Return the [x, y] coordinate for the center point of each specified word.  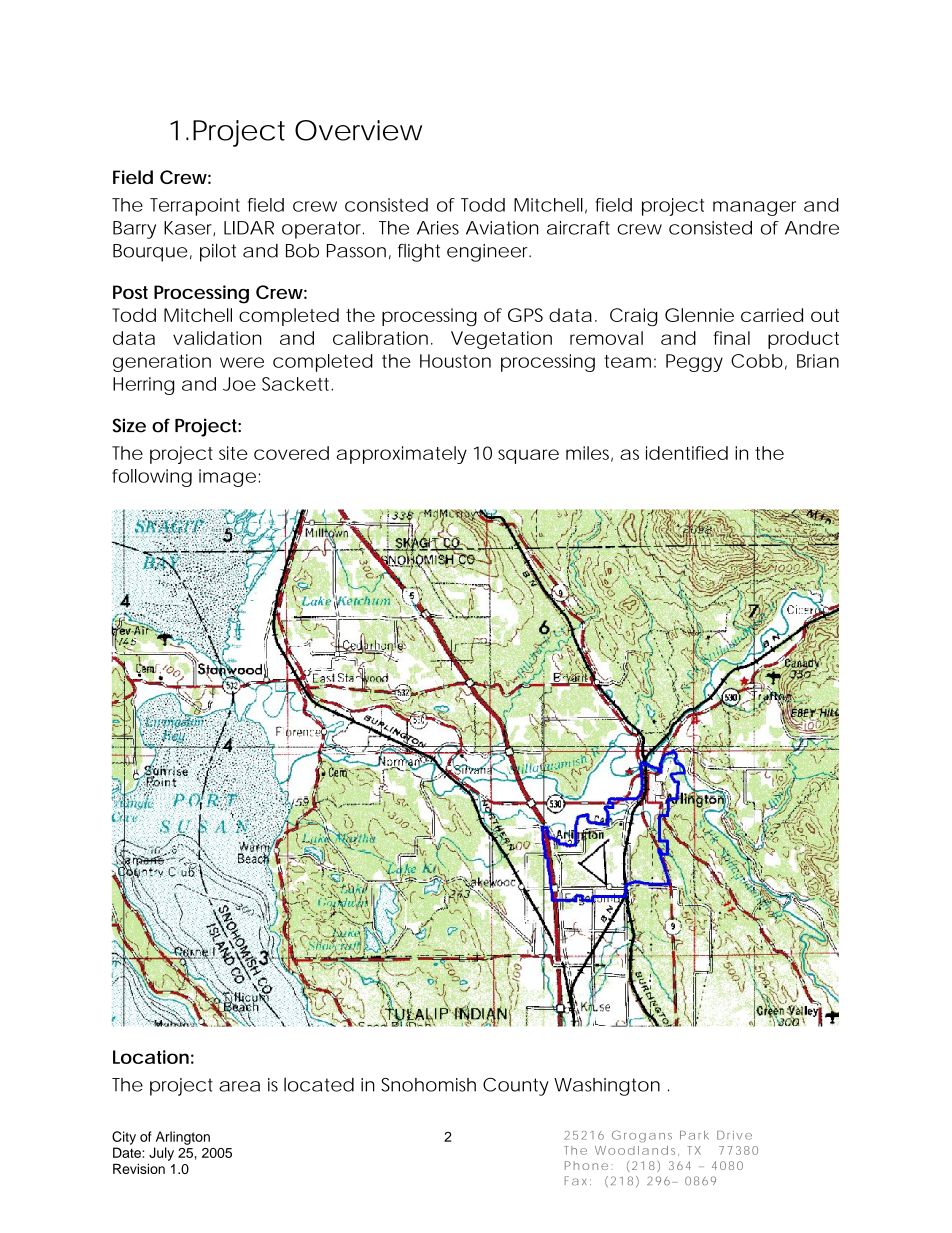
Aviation [502, 228]
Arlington [183, 1138]
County [516, 1087]
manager [754, 208]
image [227, 478]
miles [589, 454]
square [528, 456]
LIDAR [249, 228]
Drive [734, 1135]
